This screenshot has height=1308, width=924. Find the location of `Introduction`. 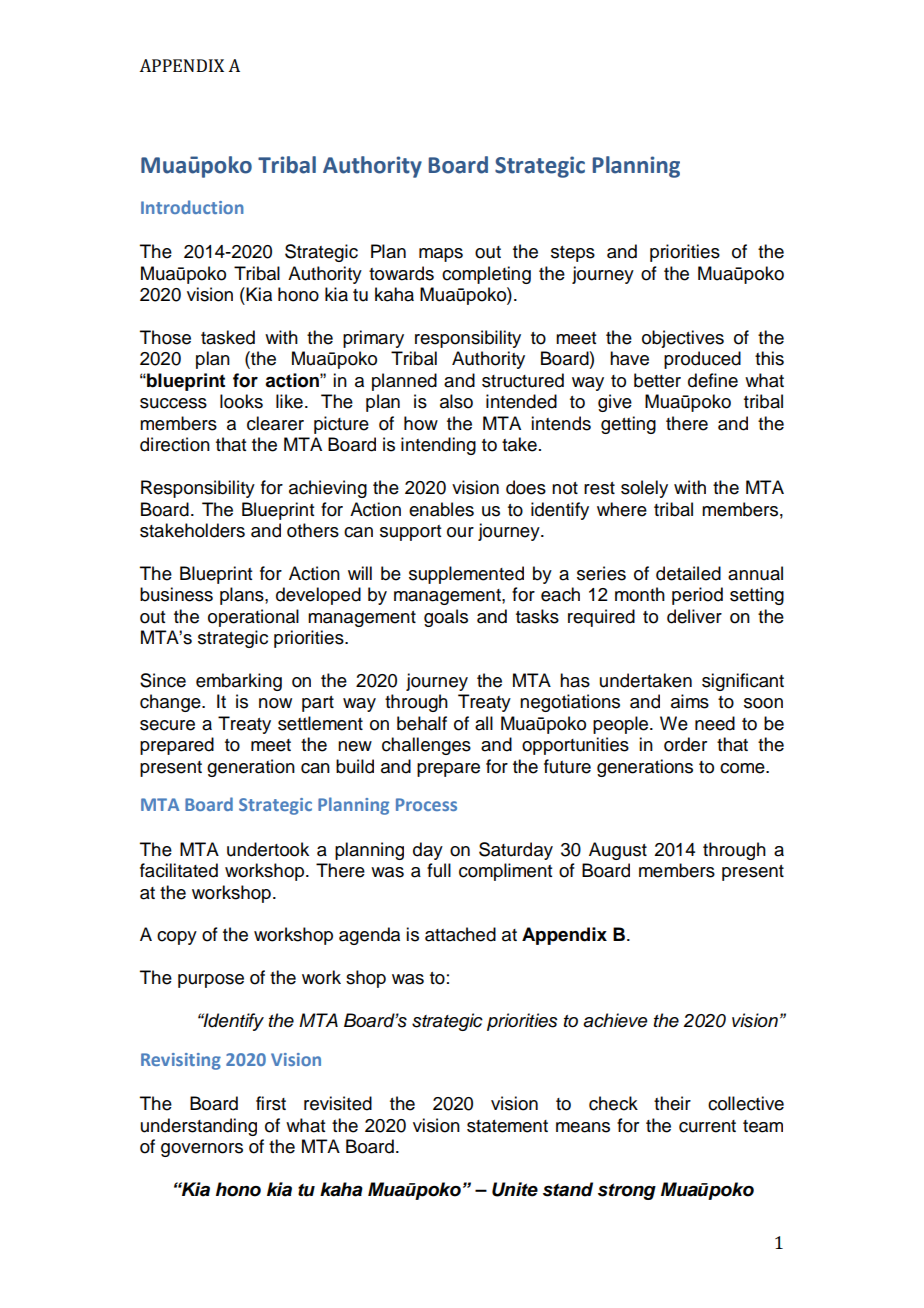

Introduction is located at coordinates (192, 207).
